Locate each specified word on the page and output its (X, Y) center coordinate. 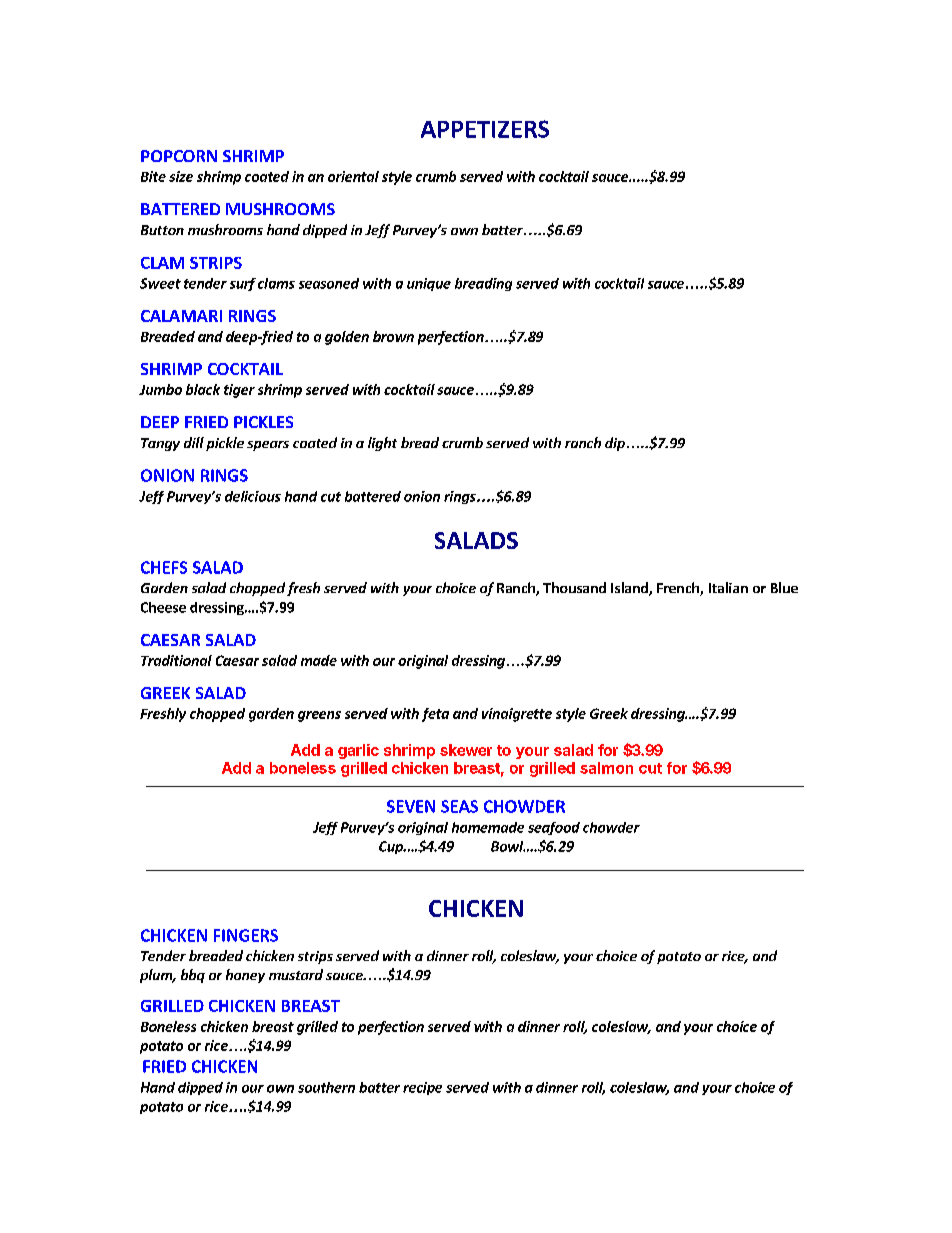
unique (429, 284)
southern (326, 1087)
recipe (422, 1088)
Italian (728, 587)
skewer (466, 750)
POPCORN (179, 156)
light (382, 444)
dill (194, 442)
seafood (554, 828)
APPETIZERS (485, 129)
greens (319, 716)
